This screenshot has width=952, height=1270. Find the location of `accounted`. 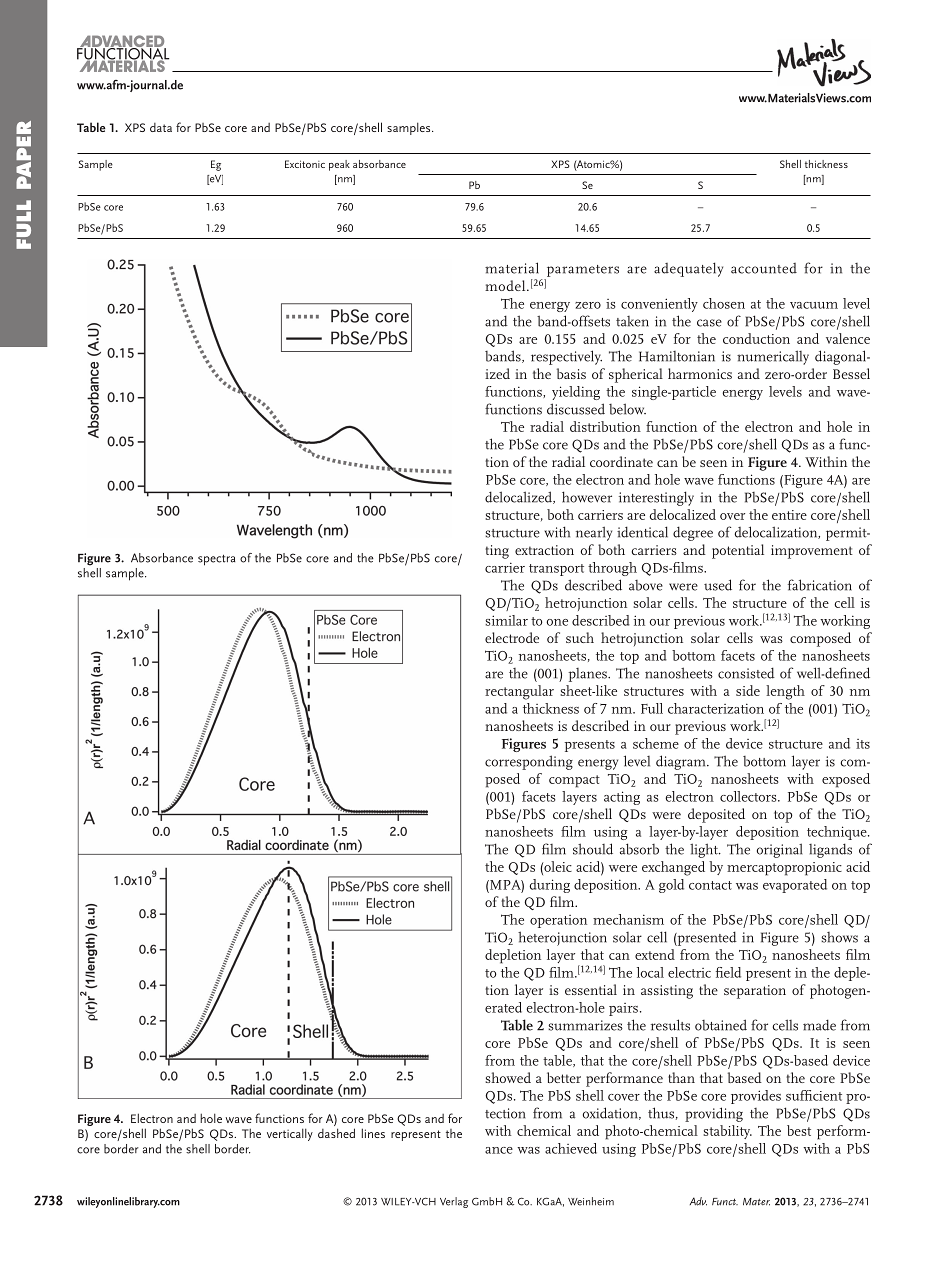

accounted is located at coordinates (764, 268).
